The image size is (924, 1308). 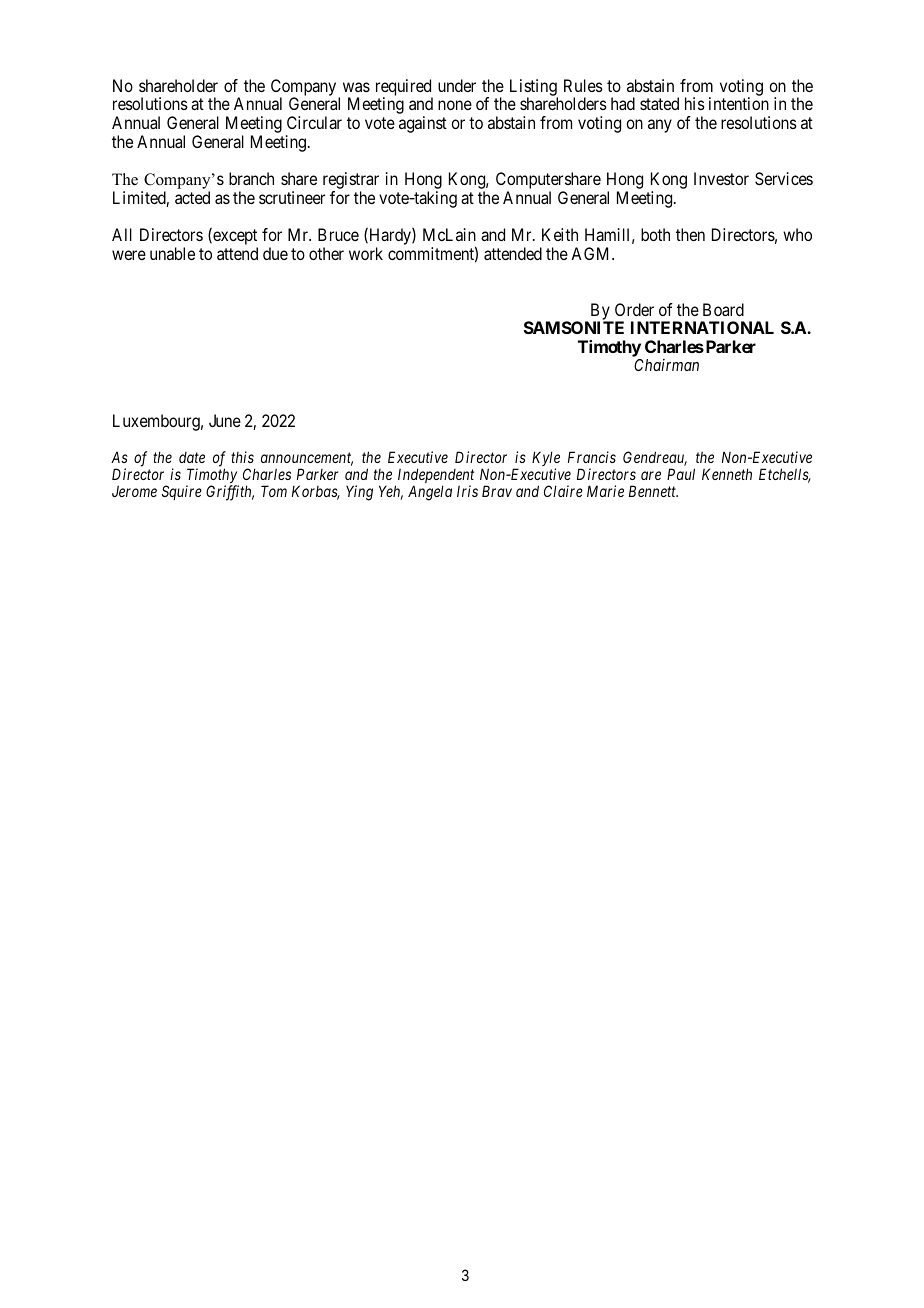 I want to click on All, so click(x=122, y=234).
